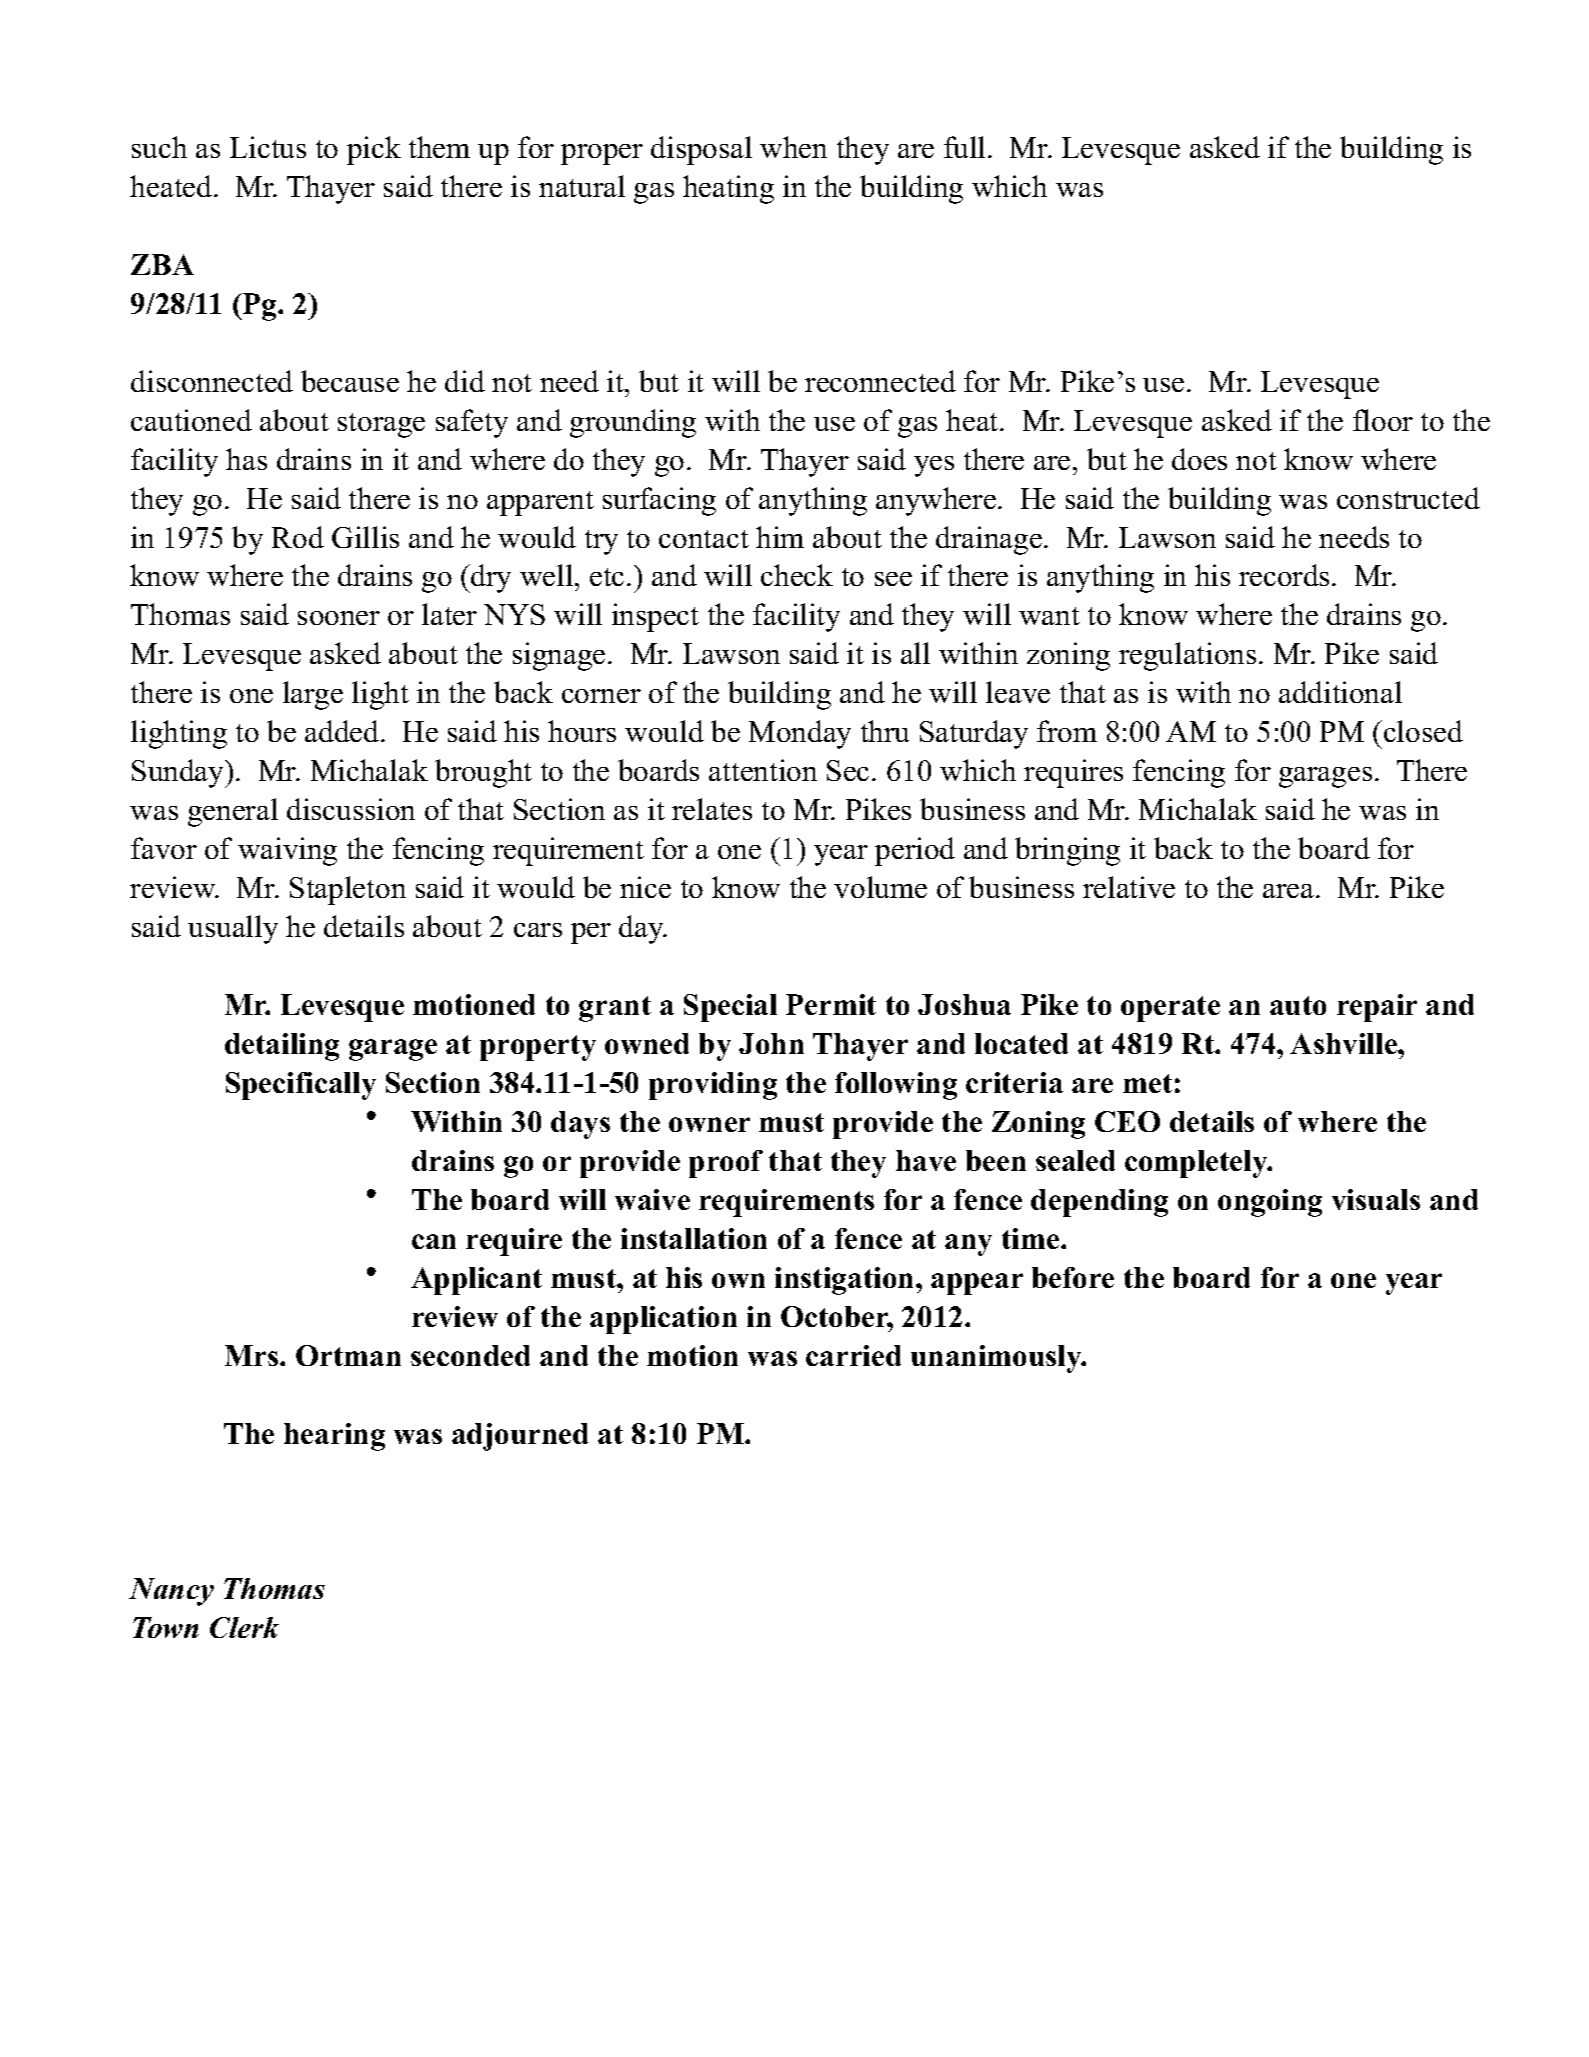 The height and width of the image is (2057, 1589). What do you see at coordinates (1073, 1277) in the image?
I see `before` at bounding box center [1073, 1277].
